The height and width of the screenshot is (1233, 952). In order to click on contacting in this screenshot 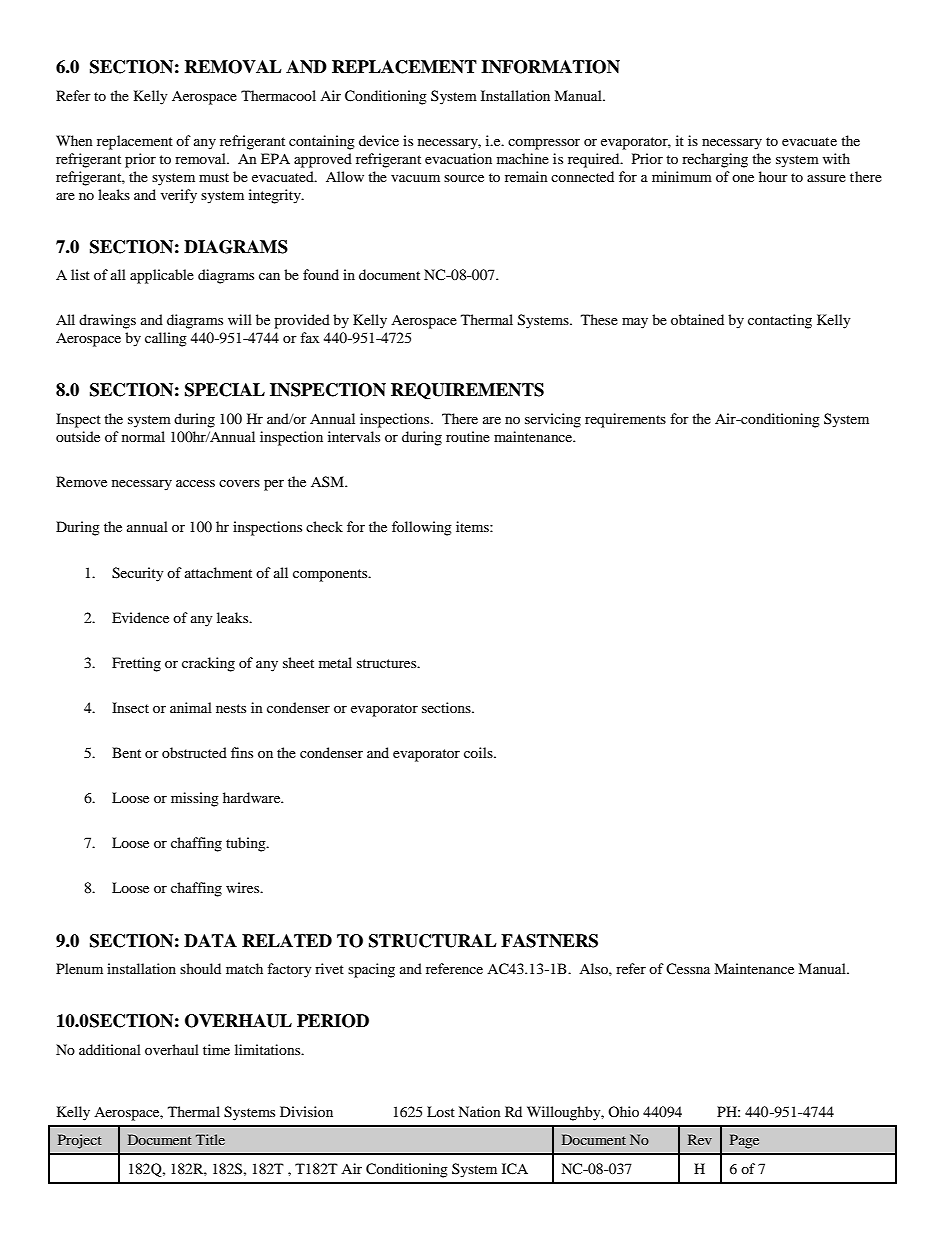, I will do `click(780, 321)`.
